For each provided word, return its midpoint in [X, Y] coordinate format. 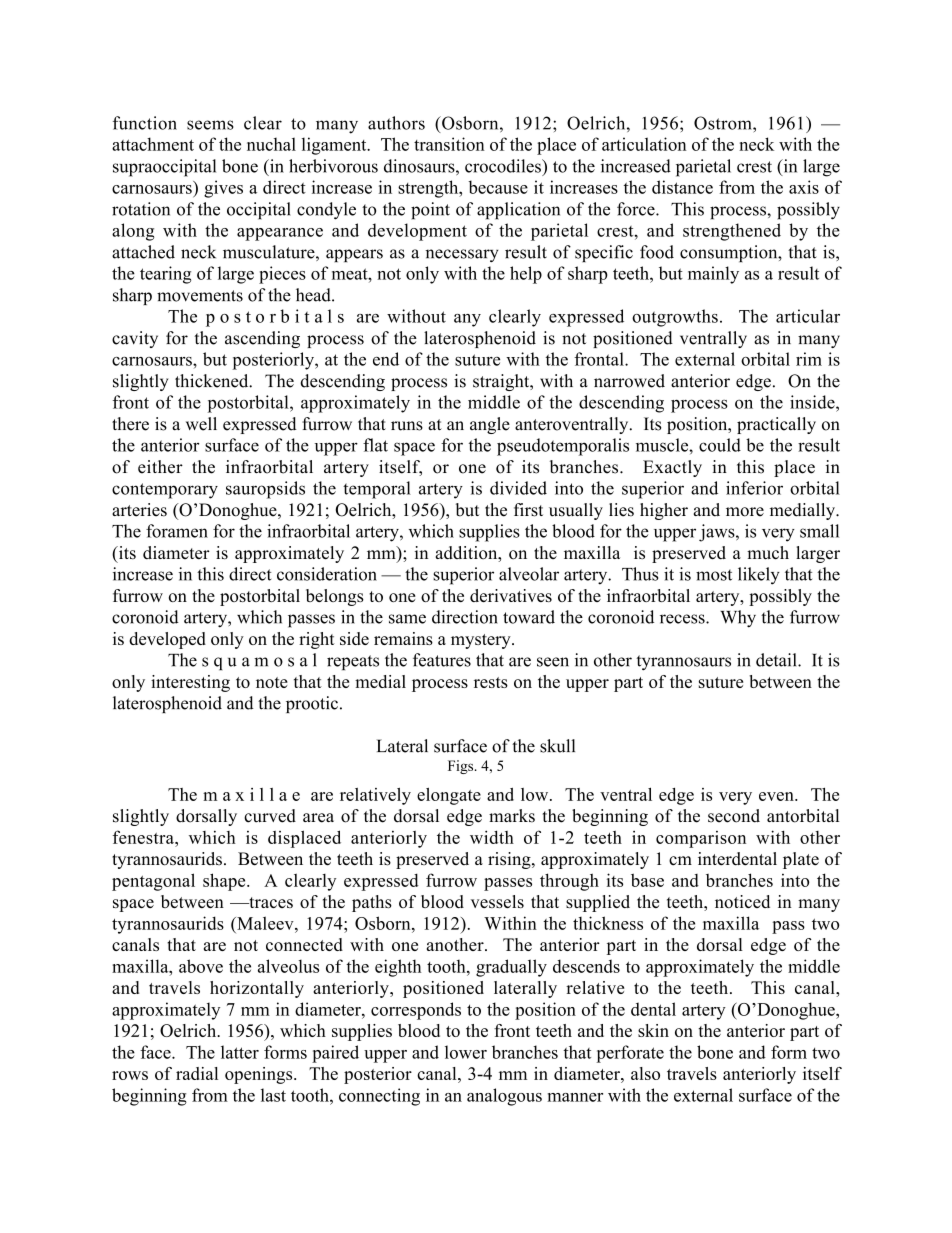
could [720, 445]
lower [466, 1052]
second [734, 816]
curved [270, 816]
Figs [462, 767]
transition [449, 144]
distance [682, 187]
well [201, 424]
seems [210, 125]
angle [490, 425]
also [645, 1073]
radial [197, 1073]
